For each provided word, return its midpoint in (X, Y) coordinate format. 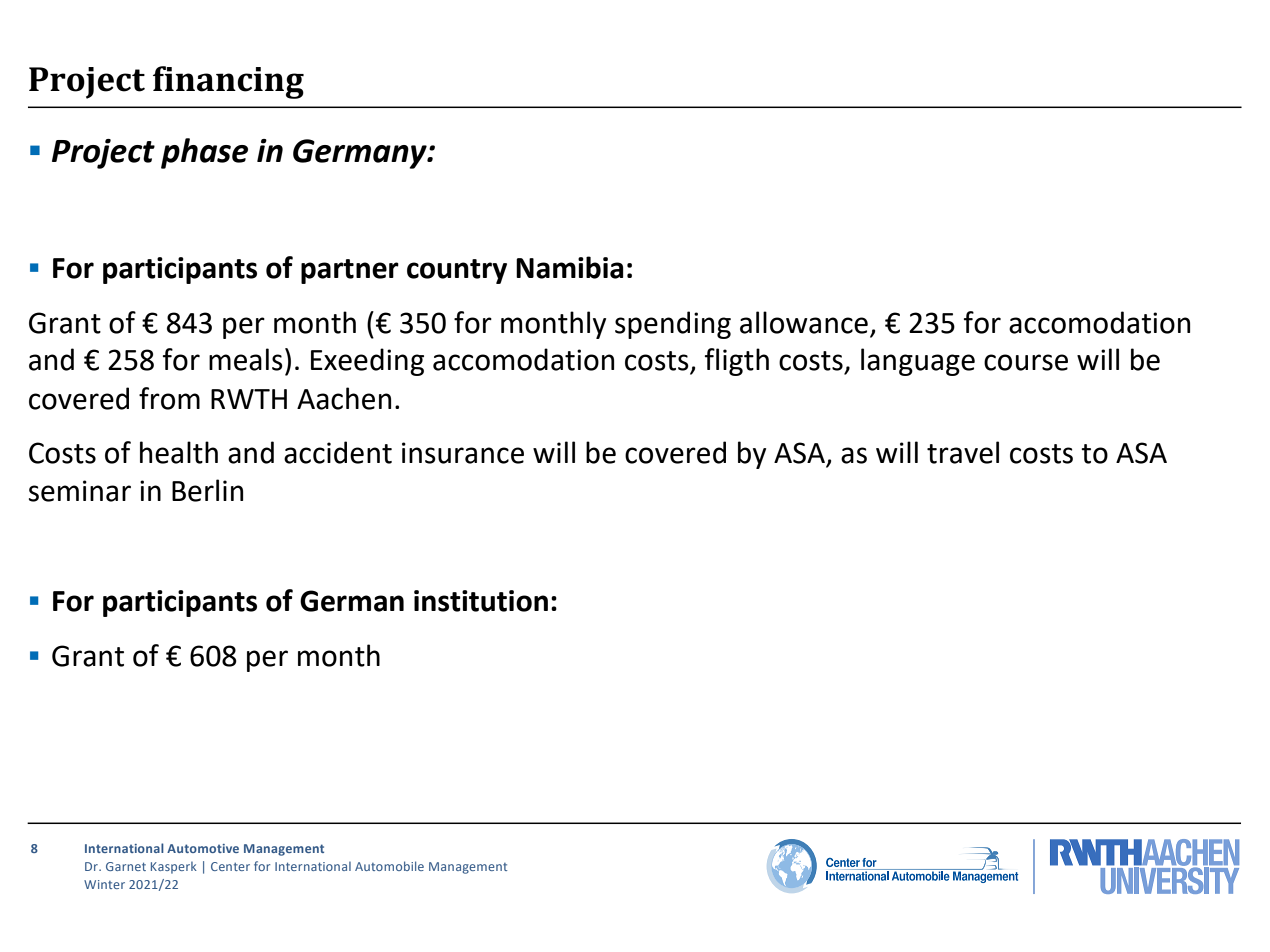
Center (230, 866)
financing (228, 82)
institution (481, 601)
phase (204, 153)
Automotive (203, 848)
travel (963, 452)
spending (673, 325)
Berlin (207, 490)
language (918, 362)
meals (246, 359)
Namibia (570, 267)
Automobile (389, 866)
